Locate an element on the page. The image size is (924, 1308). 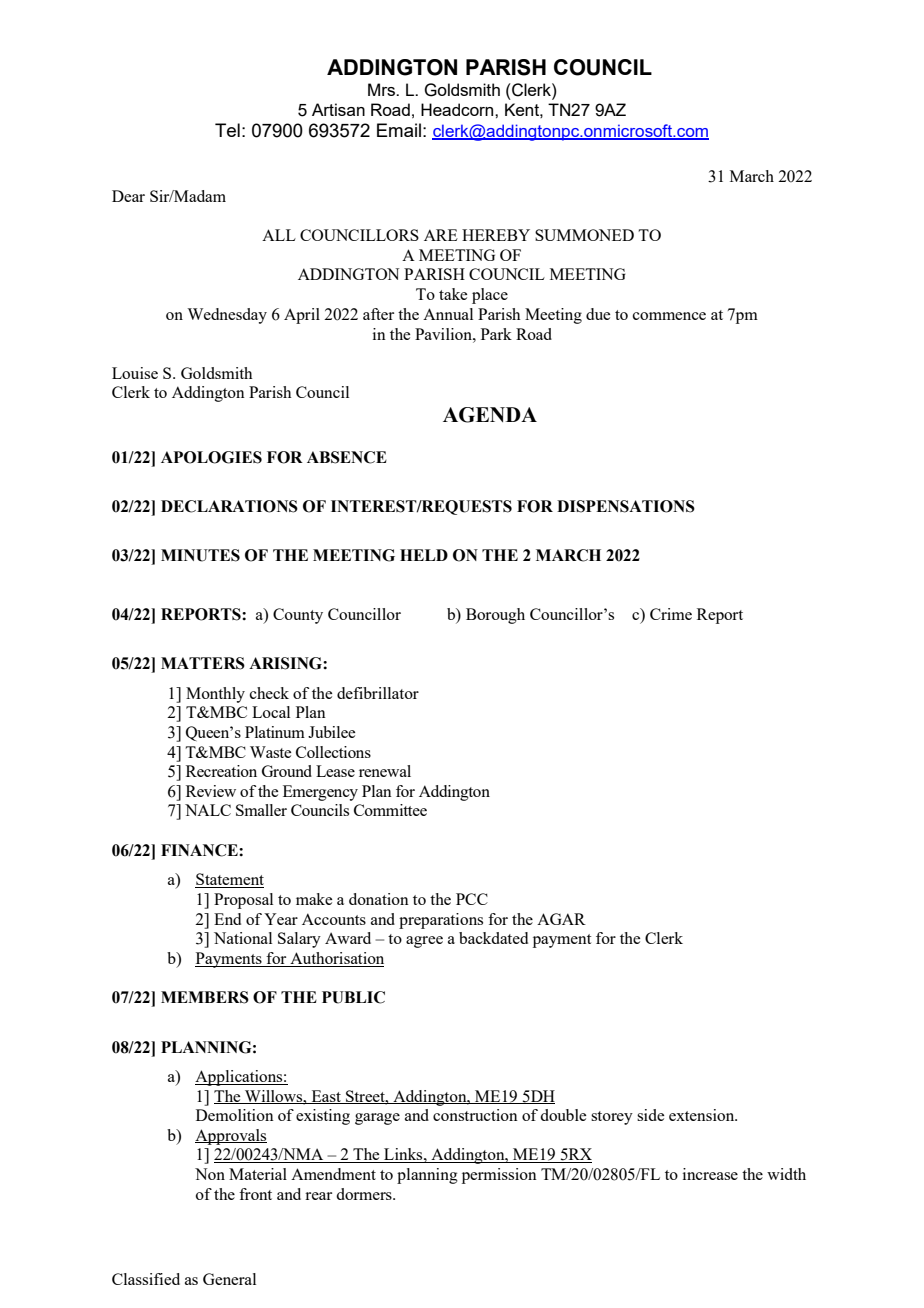
increase is located at coordinates (710, 1174).
